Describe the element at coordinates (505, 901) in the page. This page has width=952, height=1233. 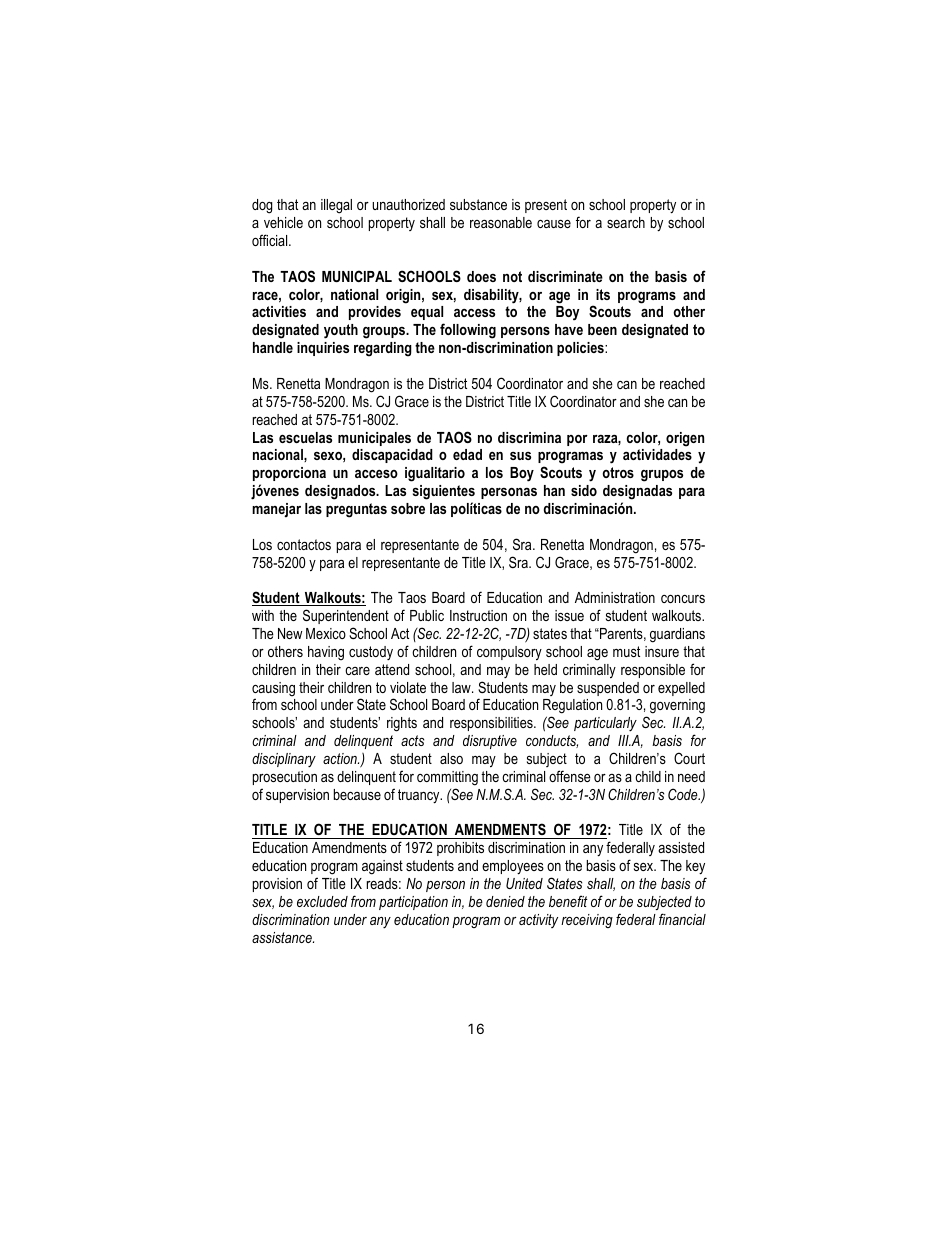
I see `denied` at that location.
